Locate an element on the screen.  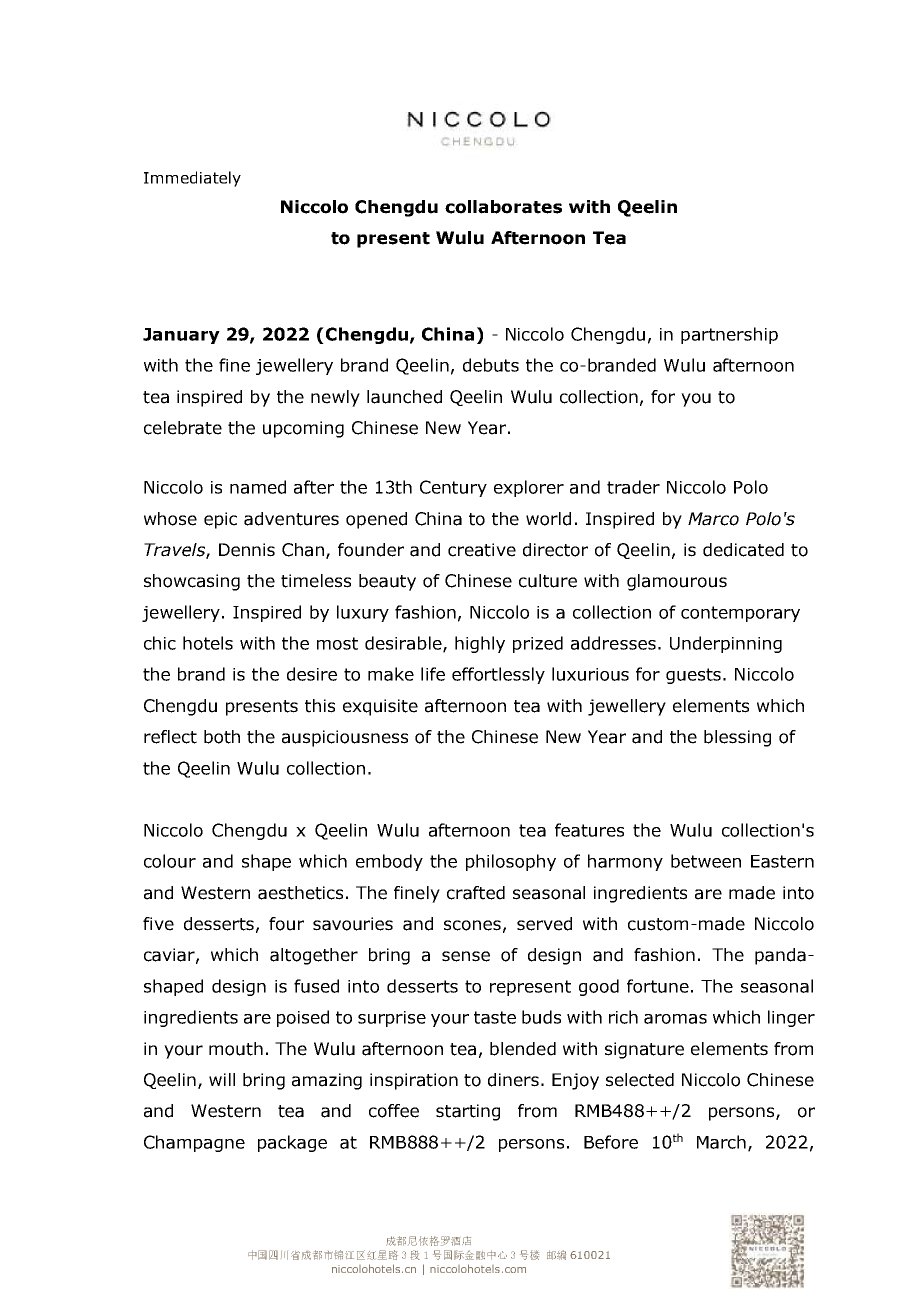
colour is located at coordinates (170, 861).
